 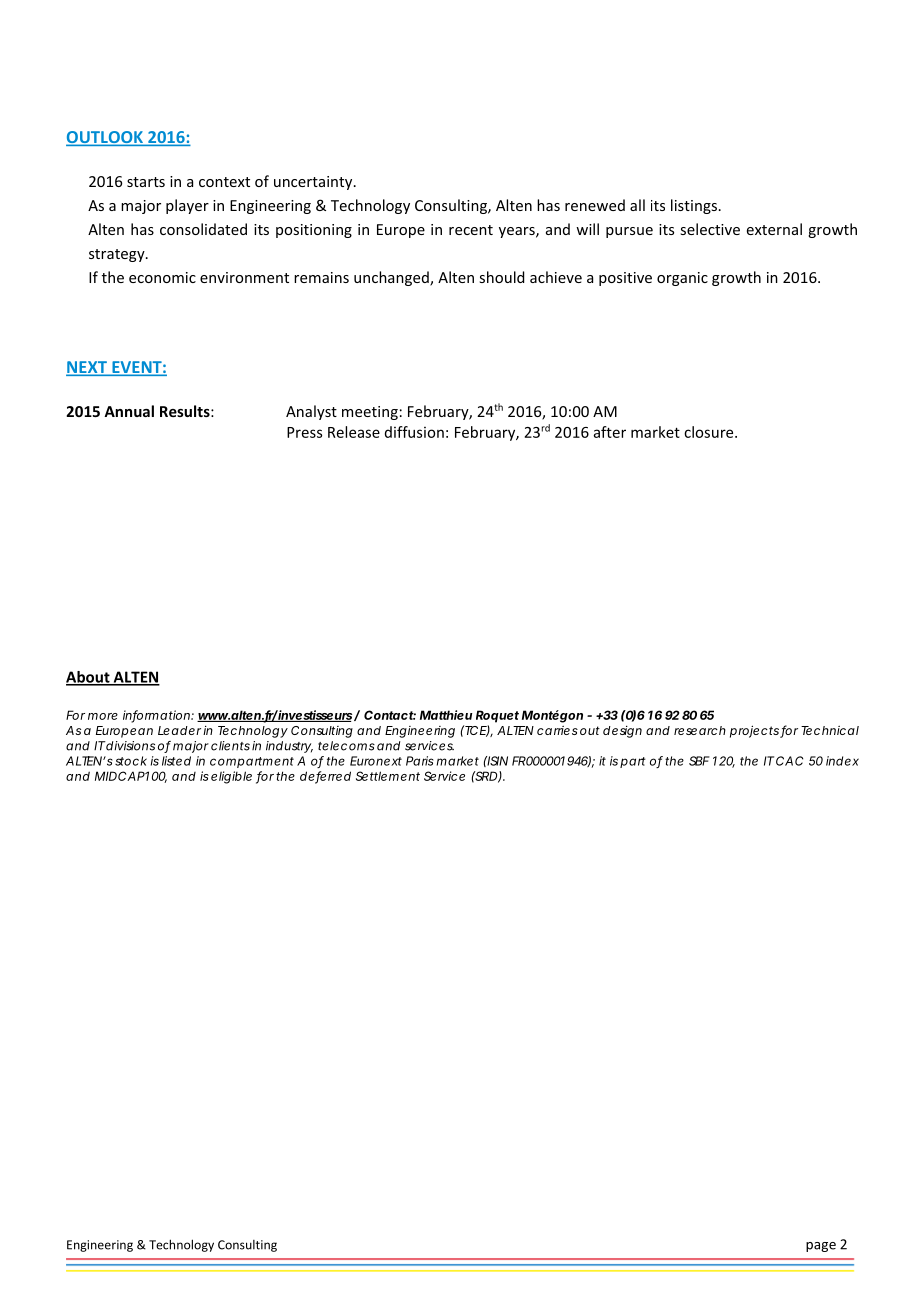 I want to click on diffusion, so click(x=414, y=432).
